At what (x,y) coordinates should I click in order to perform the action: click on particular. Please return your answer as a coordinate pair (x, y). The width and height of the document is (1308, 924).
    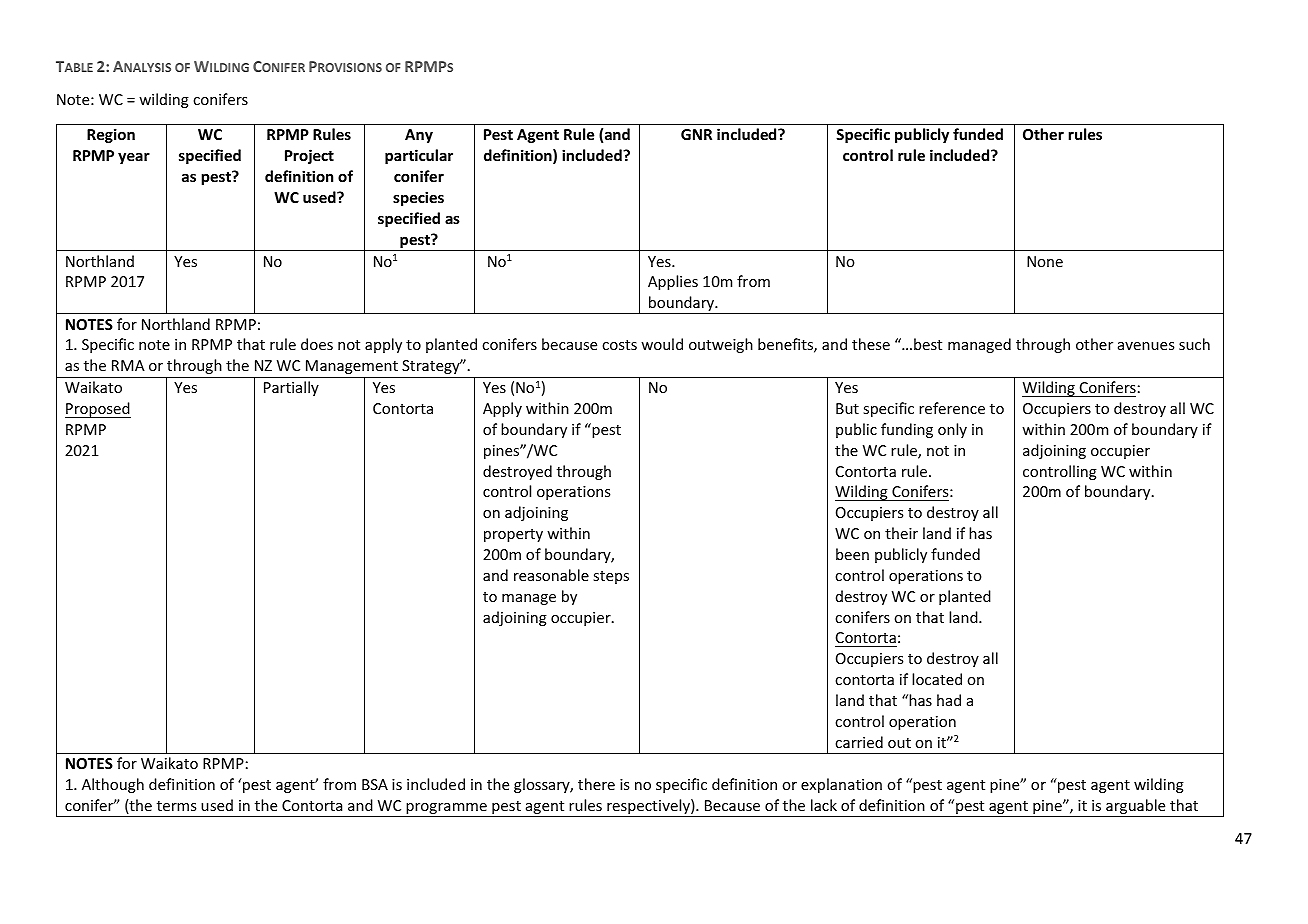
    Looking at the image, I should click on (419, 156).
